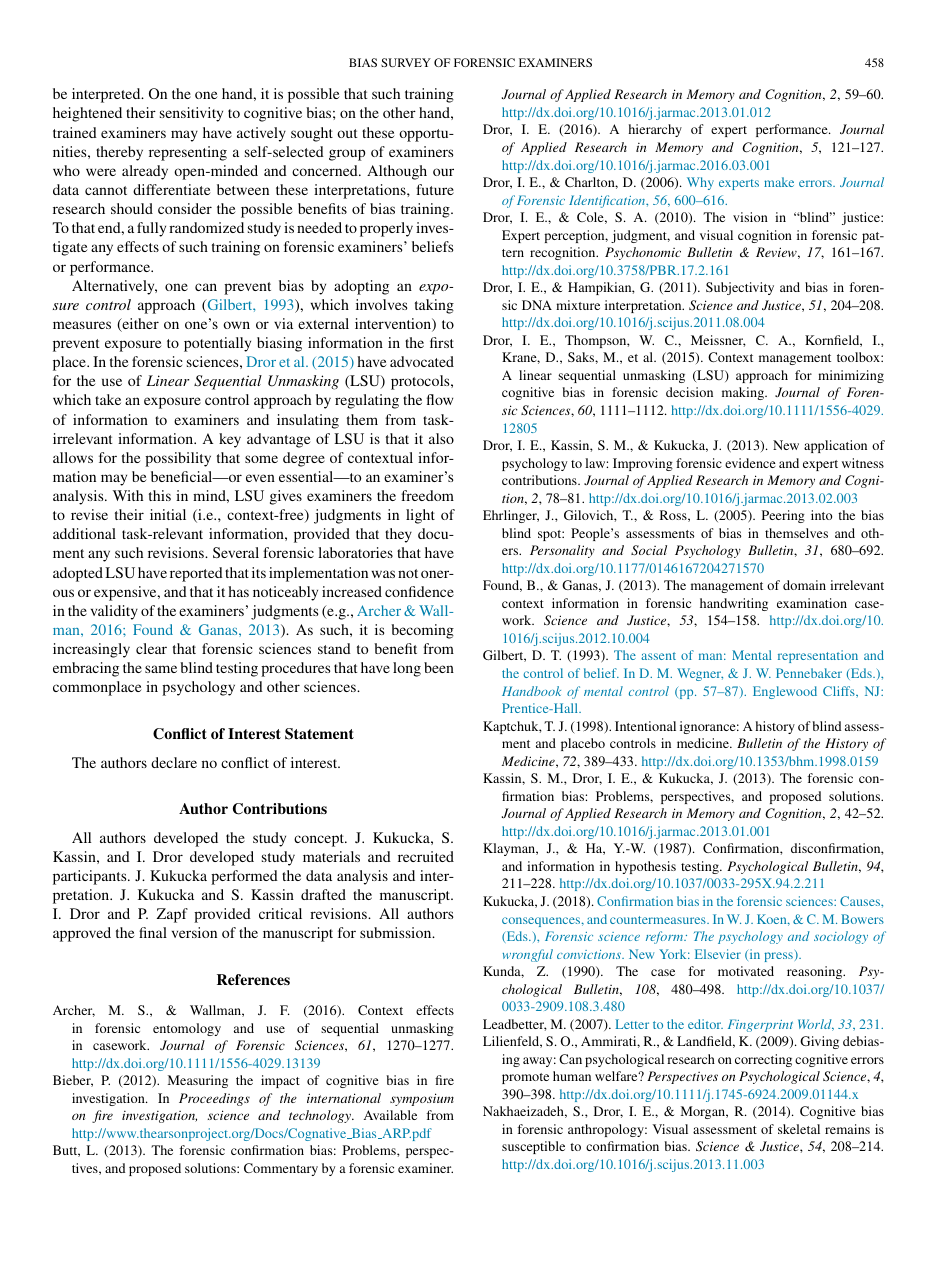  What do you see at coordinates (422, 1099) in the screenshot?
I see `symposium` at bounding box center [422, 1099].
